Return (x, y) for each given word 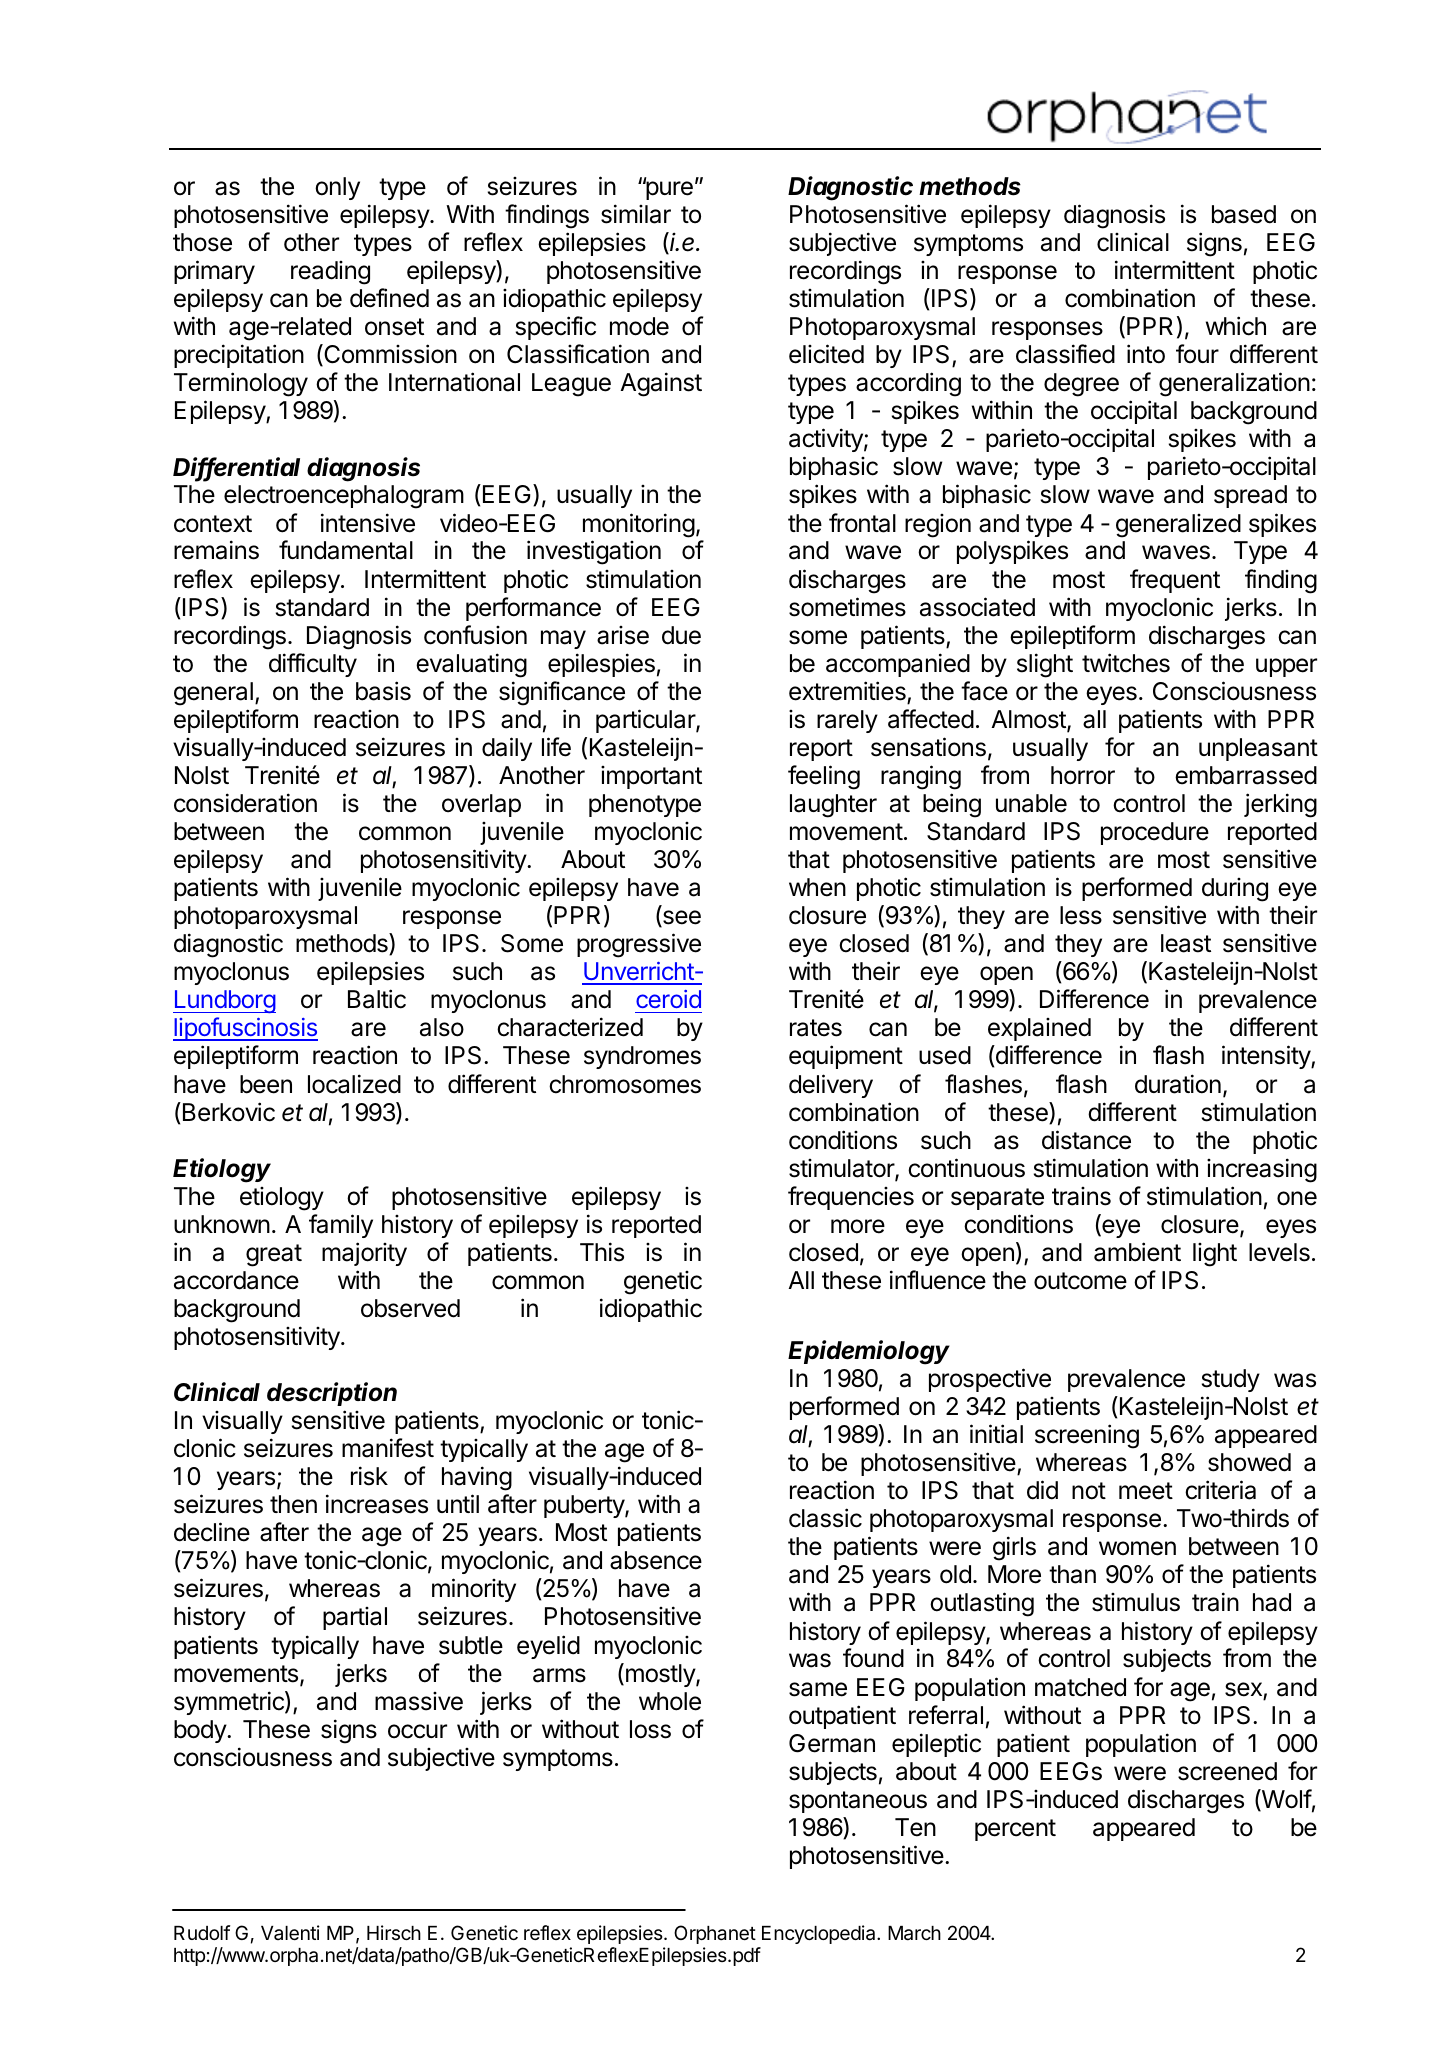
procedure (1155, 833)
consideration (245, 803)
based (1244, 214)
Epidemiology (869, 1352)
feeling (824, 777)
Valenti (290, 1932)
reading (330, 273)
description (332, 1394)
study (1231, 1380)
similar (636, 214)
